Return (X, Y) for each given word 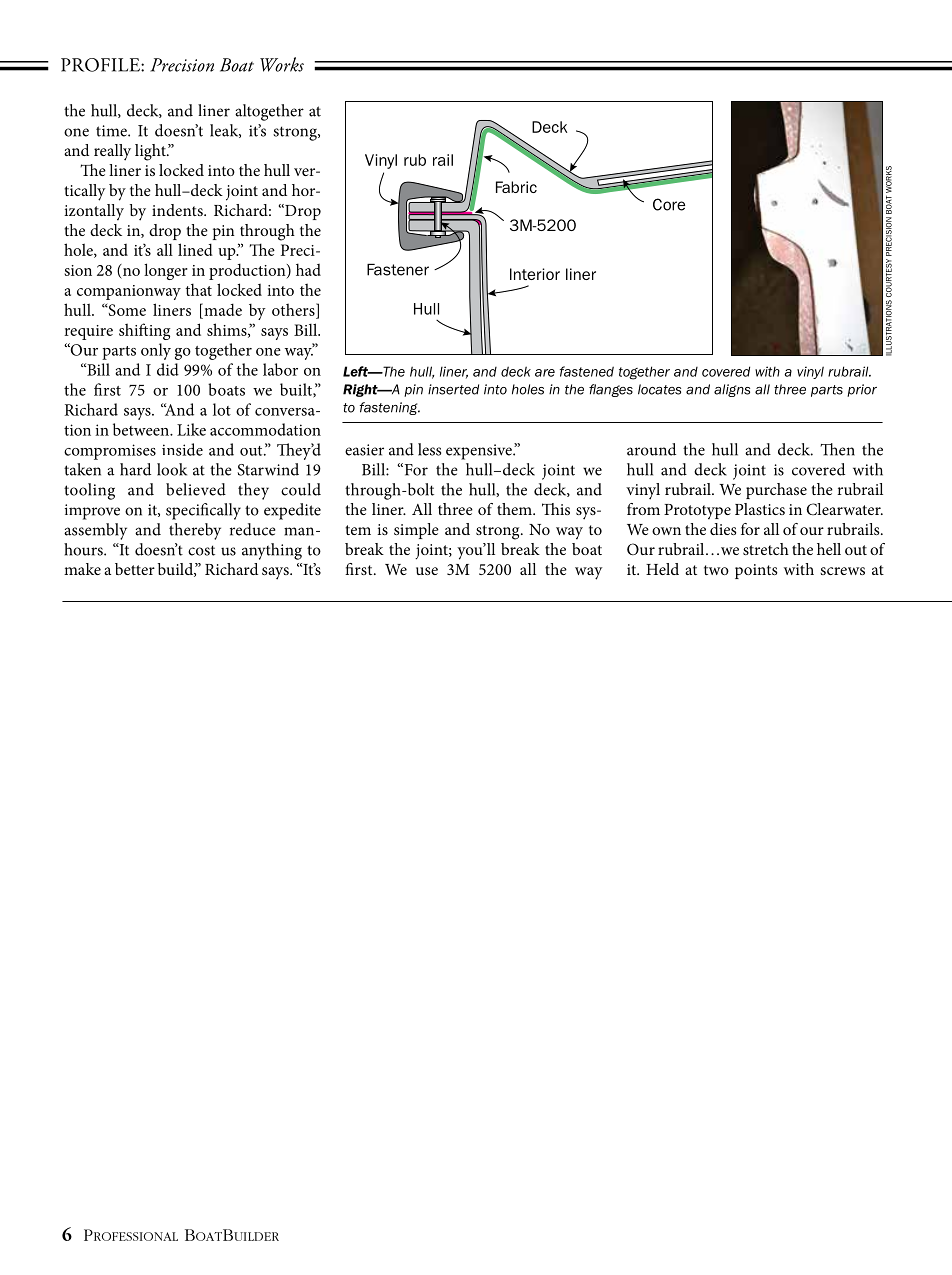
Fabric (516, 187)
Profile (101, 65)
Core (669, 204)
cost (201, 550)
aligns (732, 390)
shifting (145, 331)
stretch (766, 549)
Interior (535, 274)
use (427, 571)
